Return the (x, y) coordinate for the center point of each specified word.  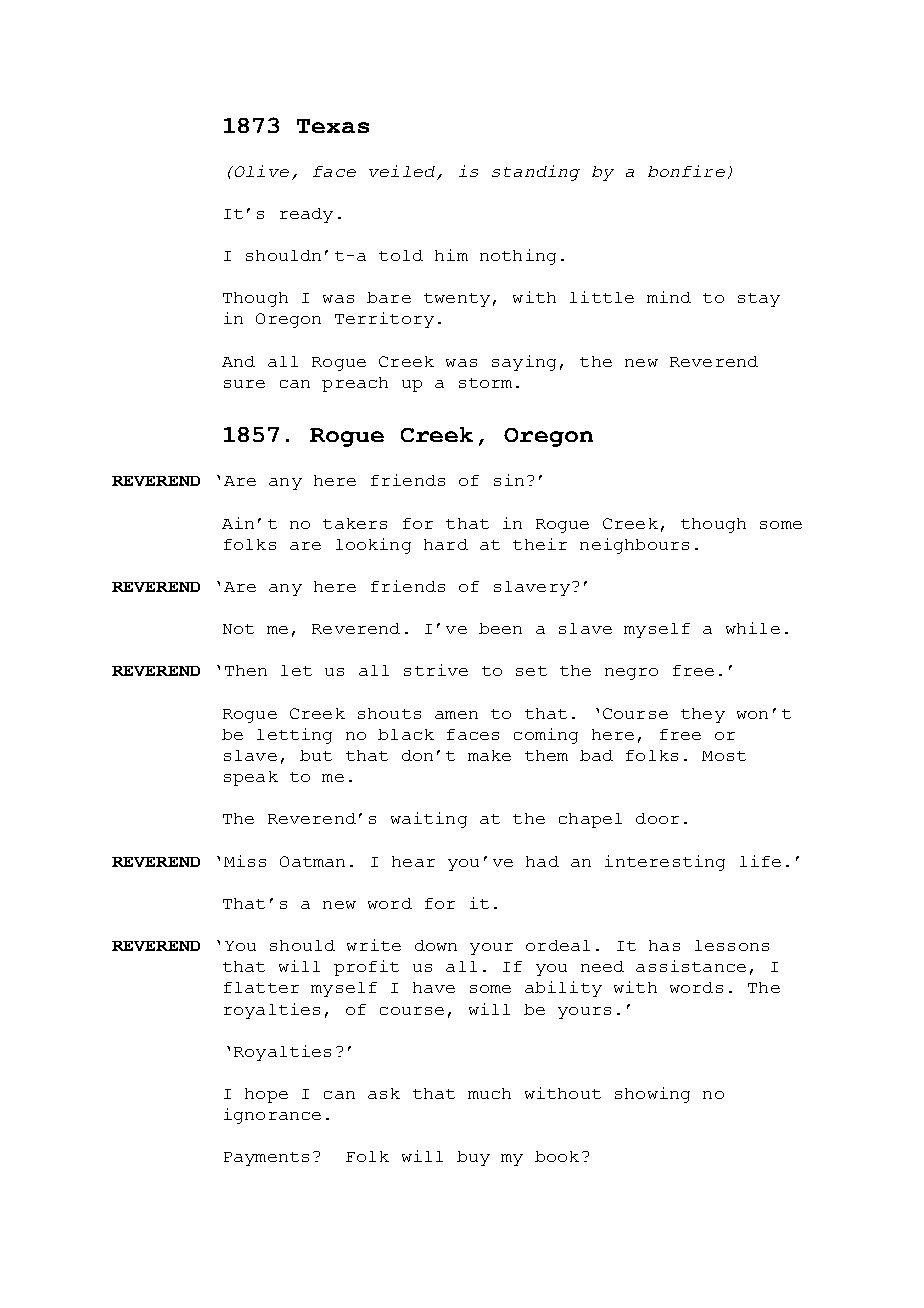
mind (669, 297)
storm (485, 383)
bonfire (686, 171)
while (753, 628)
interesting (665, 863)
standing (536, 173)
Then (246, 670)
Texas (333, 126)
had (542, 861)
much (489, 1093)
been (500, 628)
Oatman (312, 861)
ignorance (272, 1116)
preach (355, 384)
